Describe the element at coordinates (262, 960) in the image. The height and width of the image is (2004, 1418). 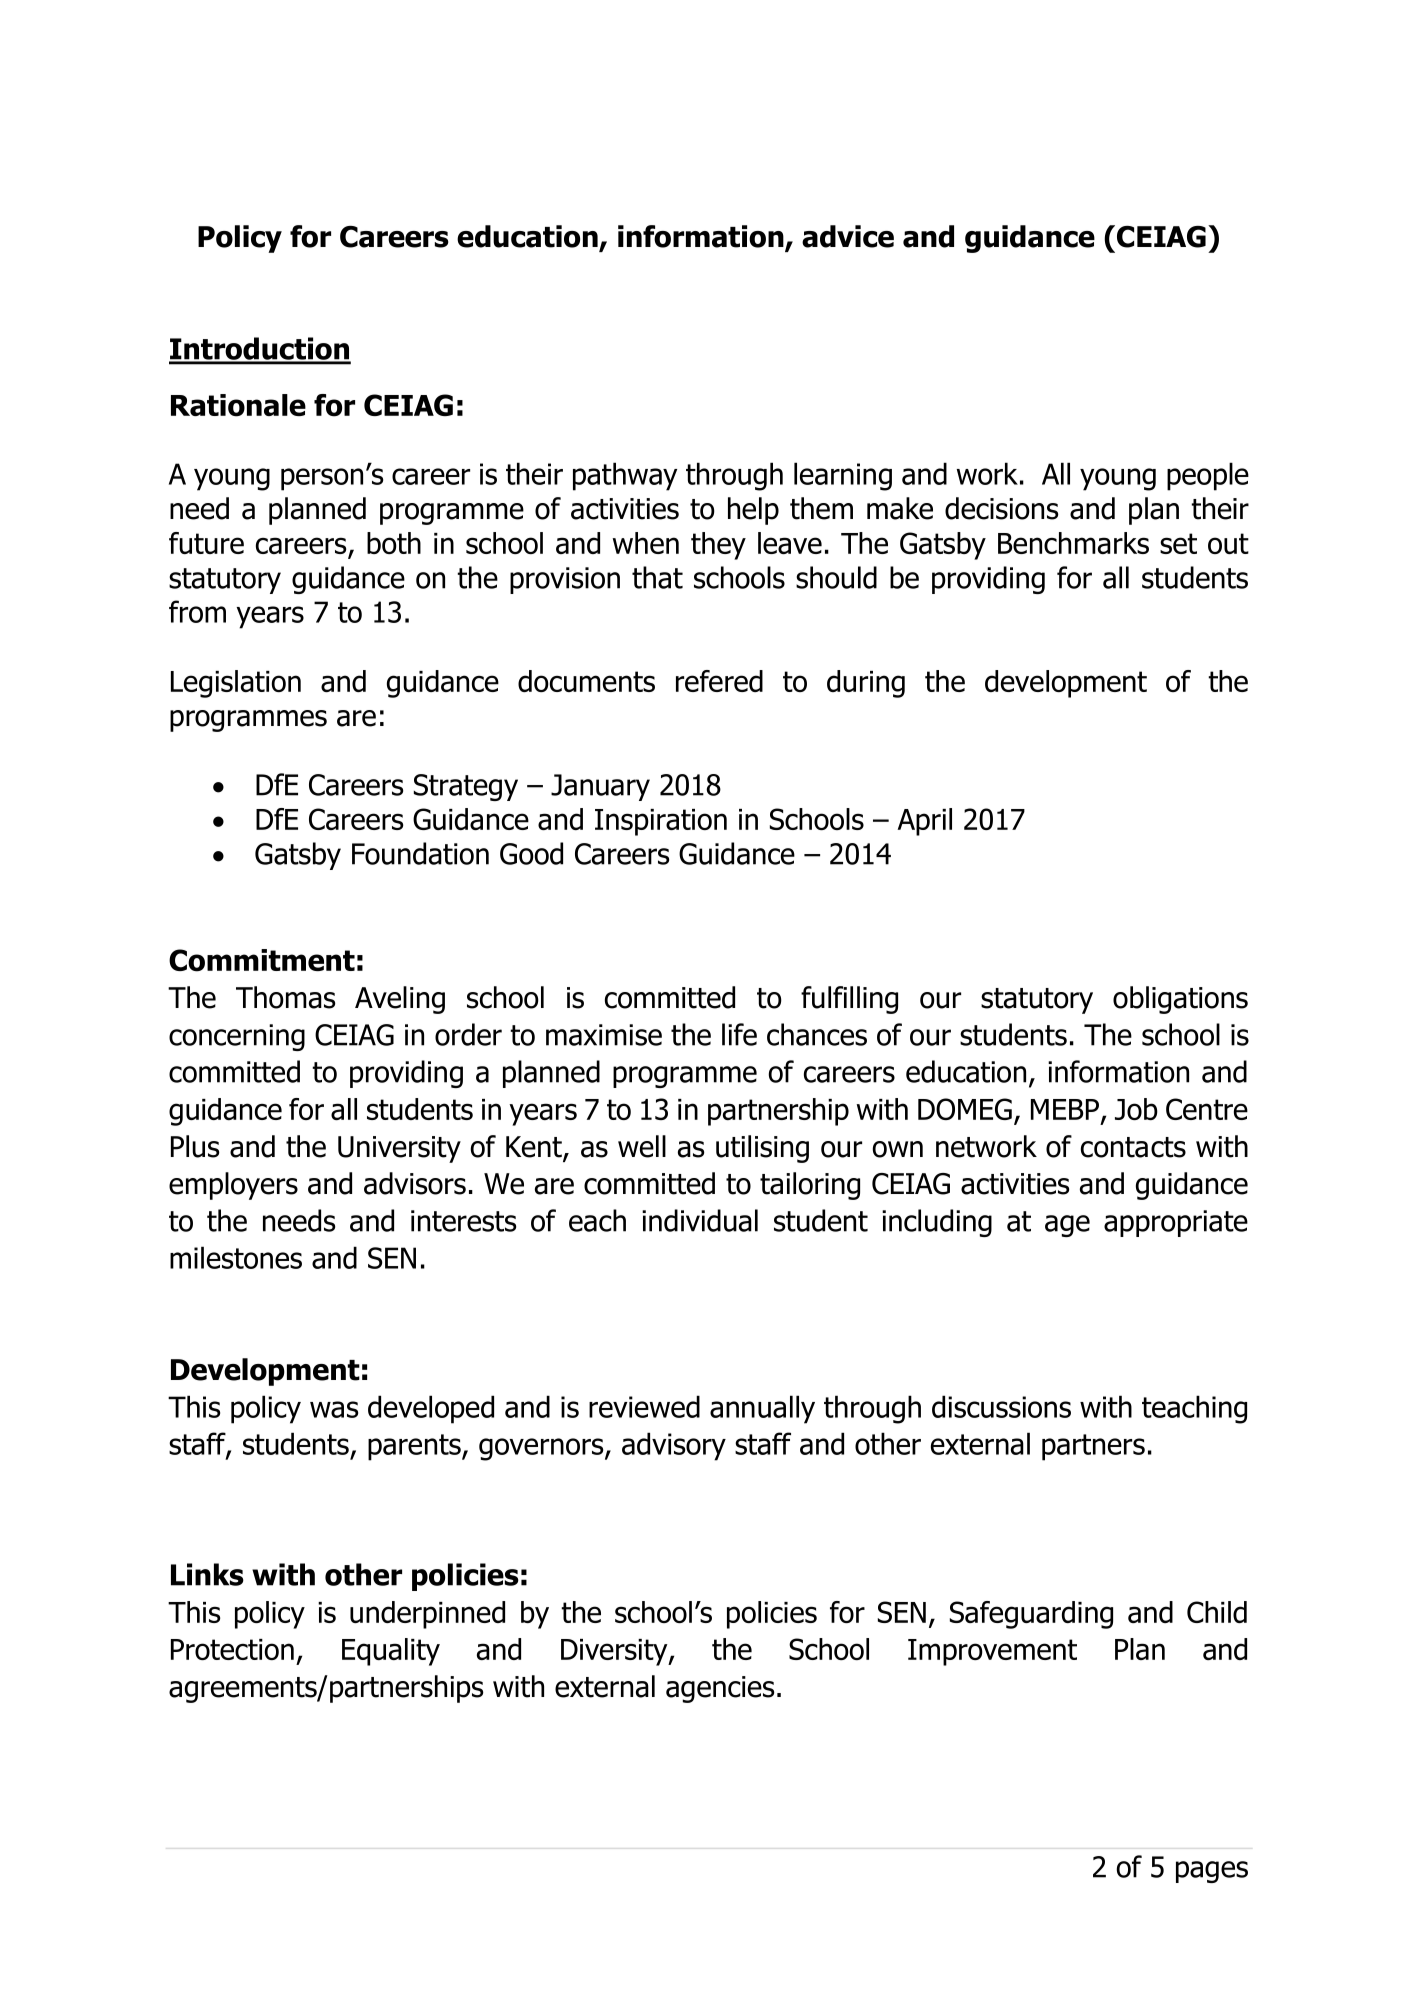
I see `Commitment` at that location.
